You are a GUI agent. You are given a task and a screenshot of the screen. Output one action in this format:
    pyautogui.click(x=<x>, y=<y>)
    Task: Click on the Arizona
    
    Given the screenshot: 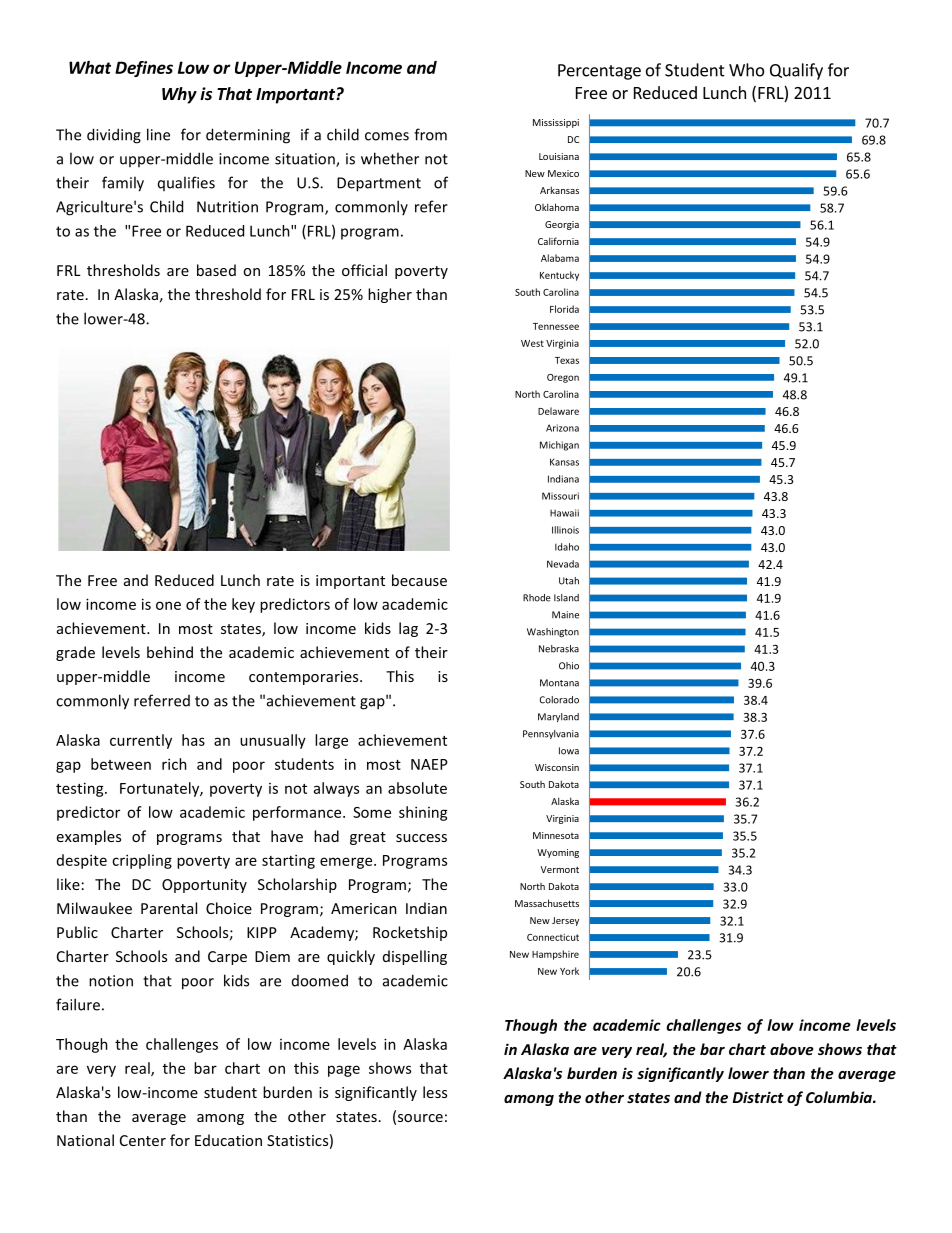 What is the action you would take?
    pyautogui.click(x=562, y=428)
